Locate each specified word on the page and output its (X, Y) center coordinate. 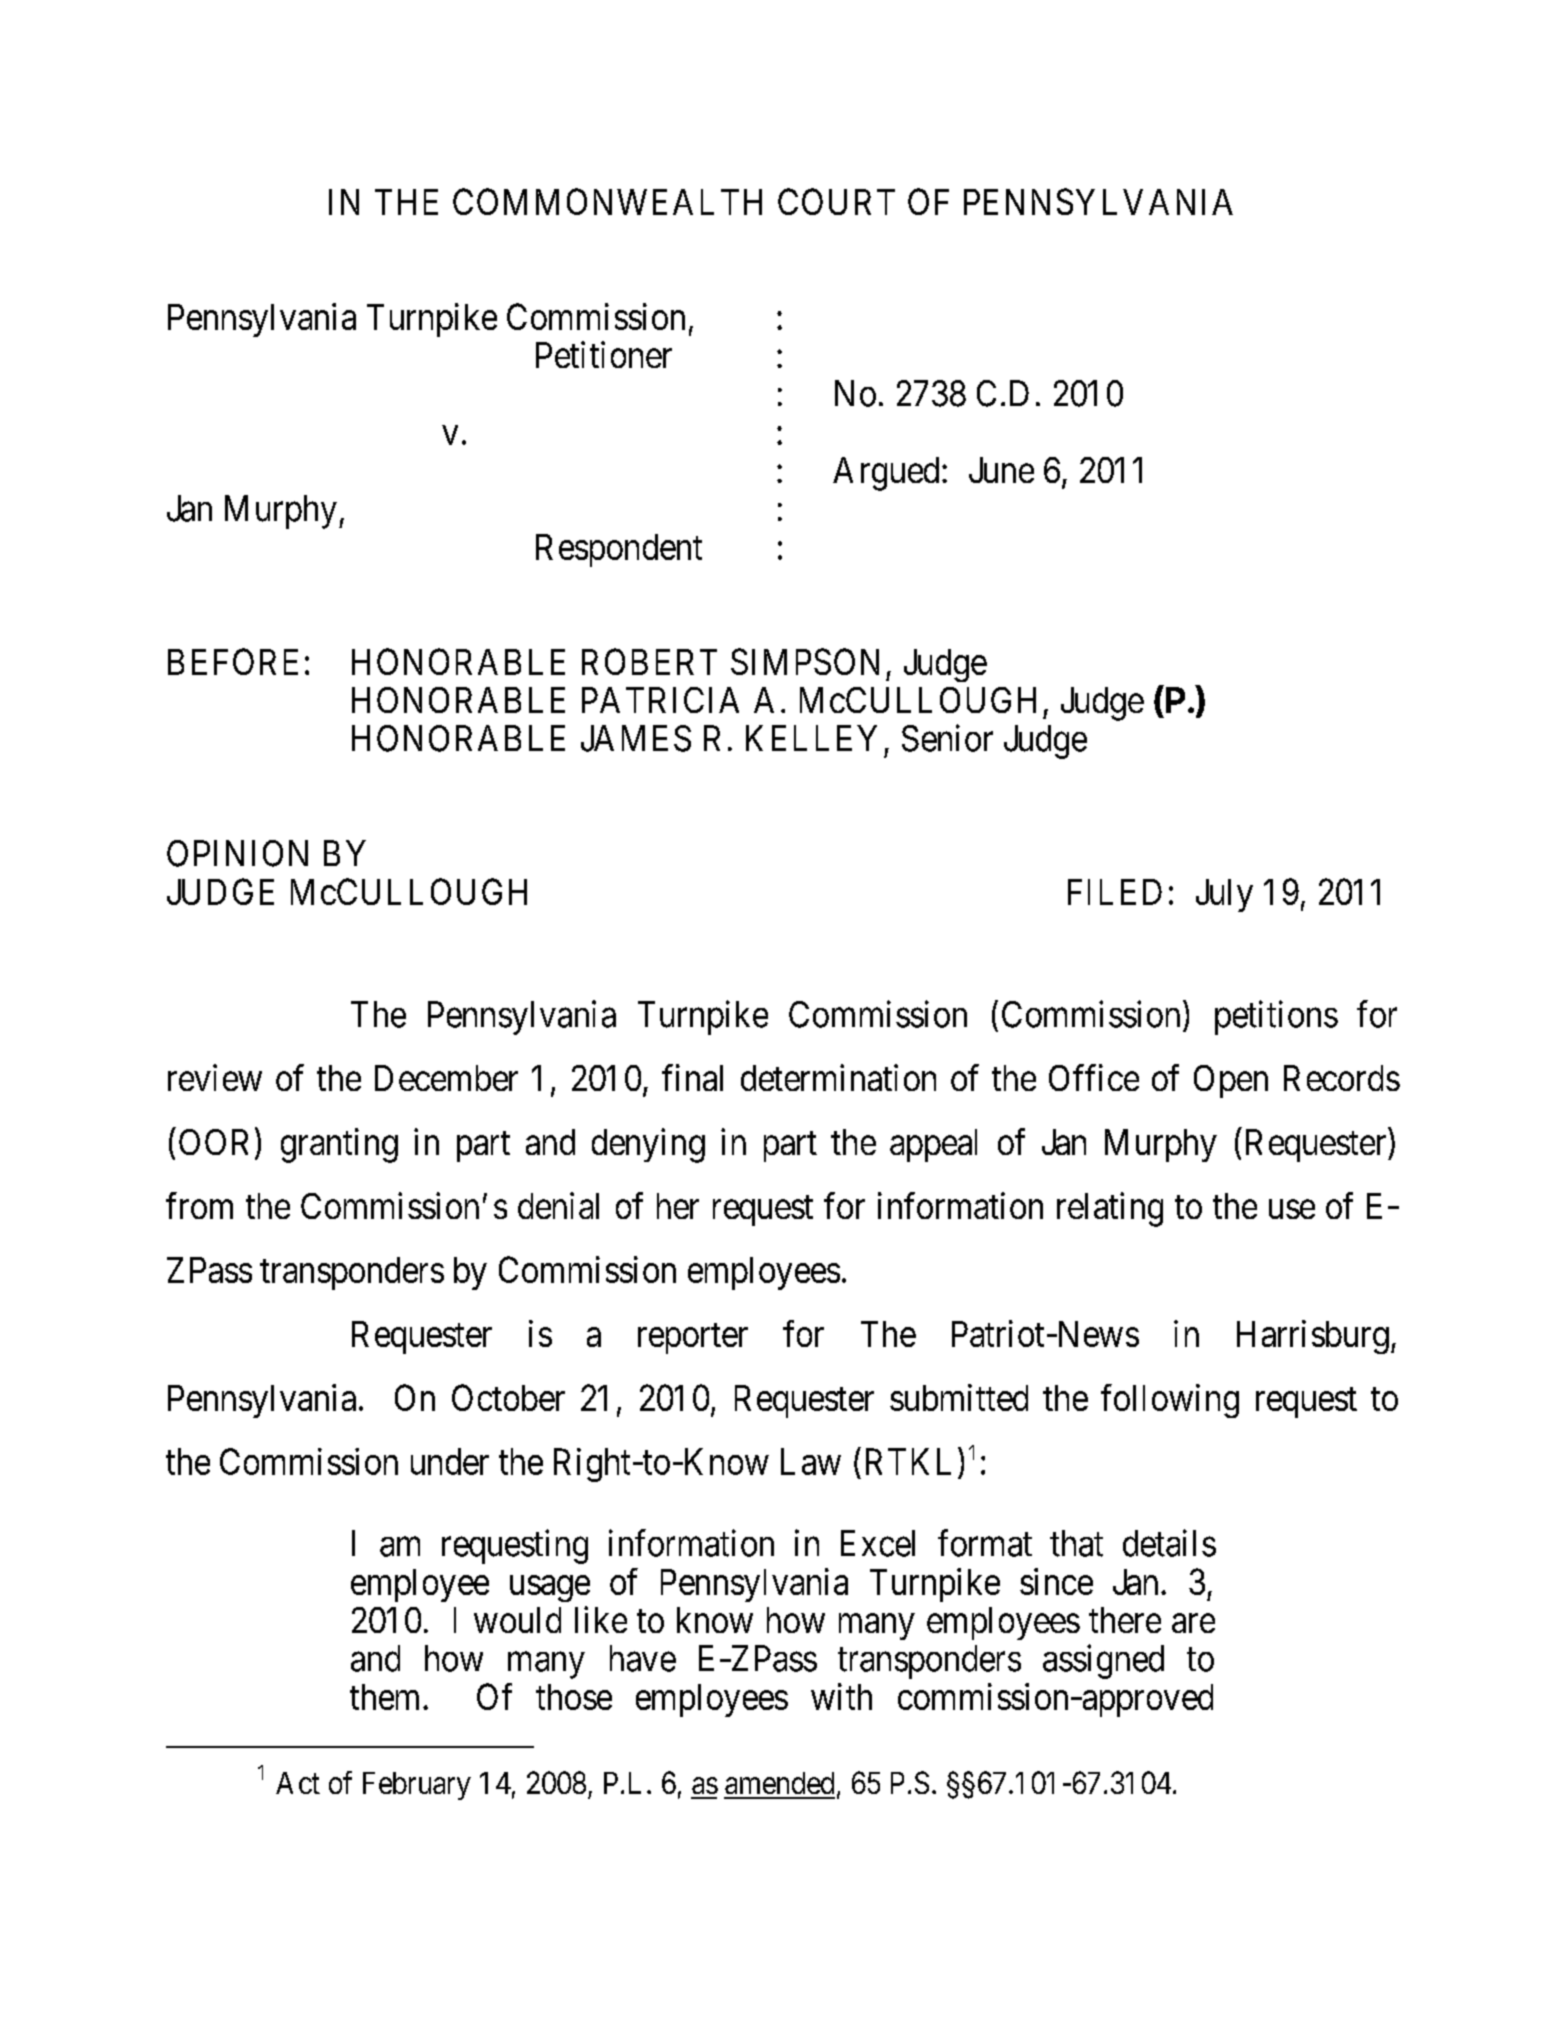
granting (339, 1145)
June (1001, 470)
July (1224, 895)
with (841, 1696)
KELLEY (811, 738)
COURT (836, 201)
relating (1110, 1209)
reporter (693, 1339)
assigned (1103, 1661)
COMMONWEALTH (607, 201)
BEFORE (233, 661)
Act (298, 1783)
